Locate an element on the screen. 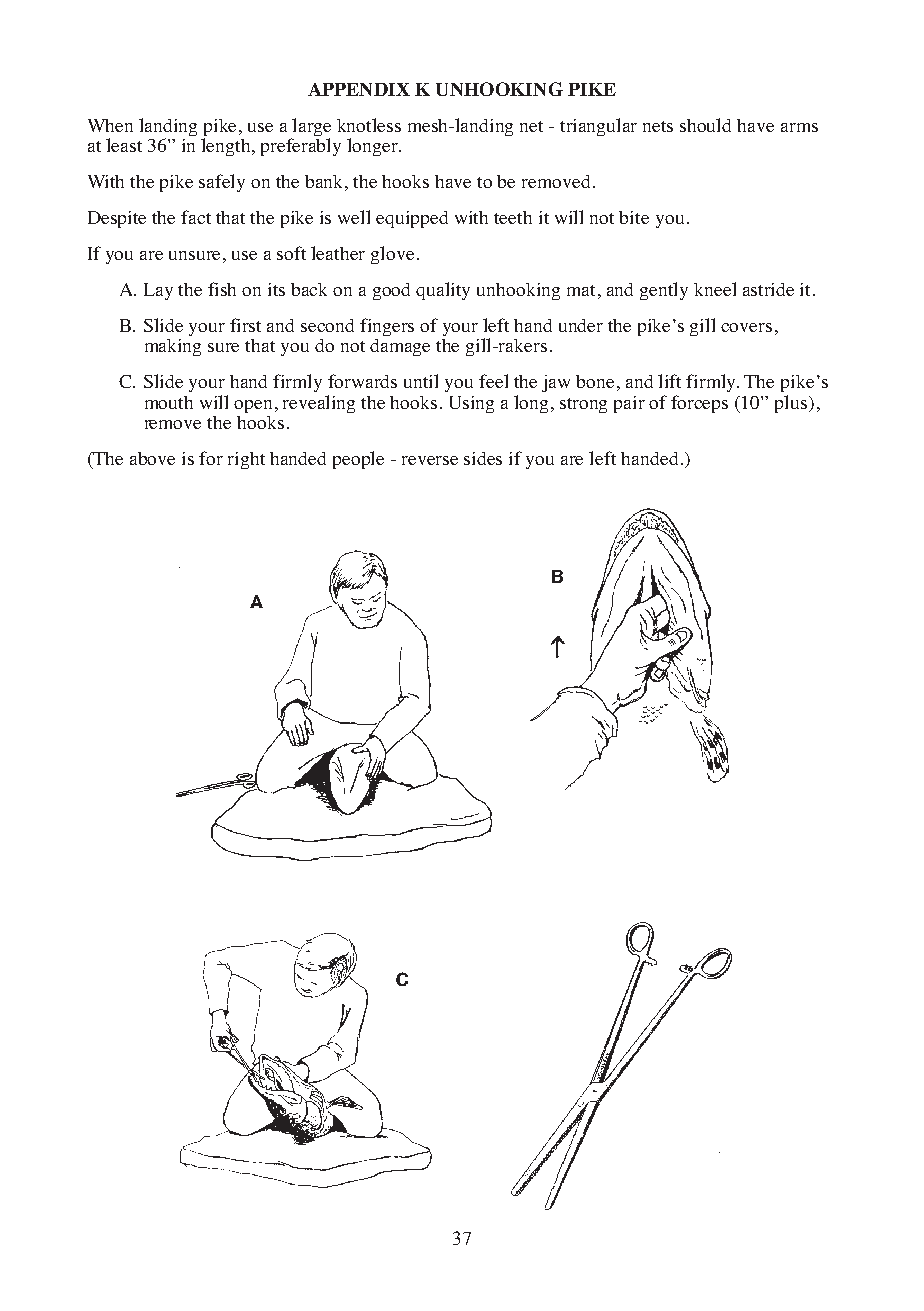 Image resolution: width=924 pixels, height=1311 pixels. quality is located at coordinates (443, 291).
